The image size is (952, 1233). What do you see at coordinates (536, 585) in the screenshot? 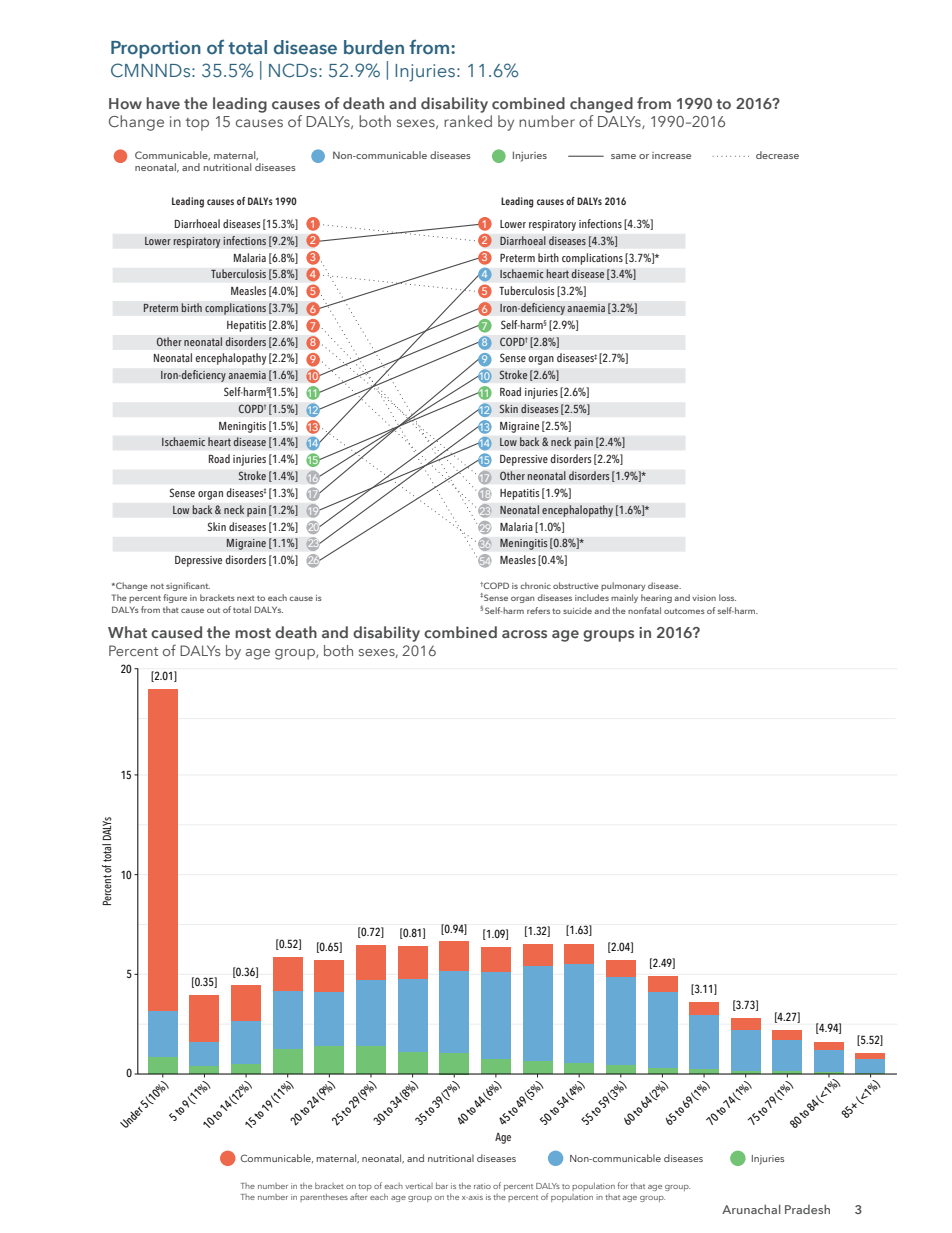
I see `chronic` at bounding box center [536, 585].
